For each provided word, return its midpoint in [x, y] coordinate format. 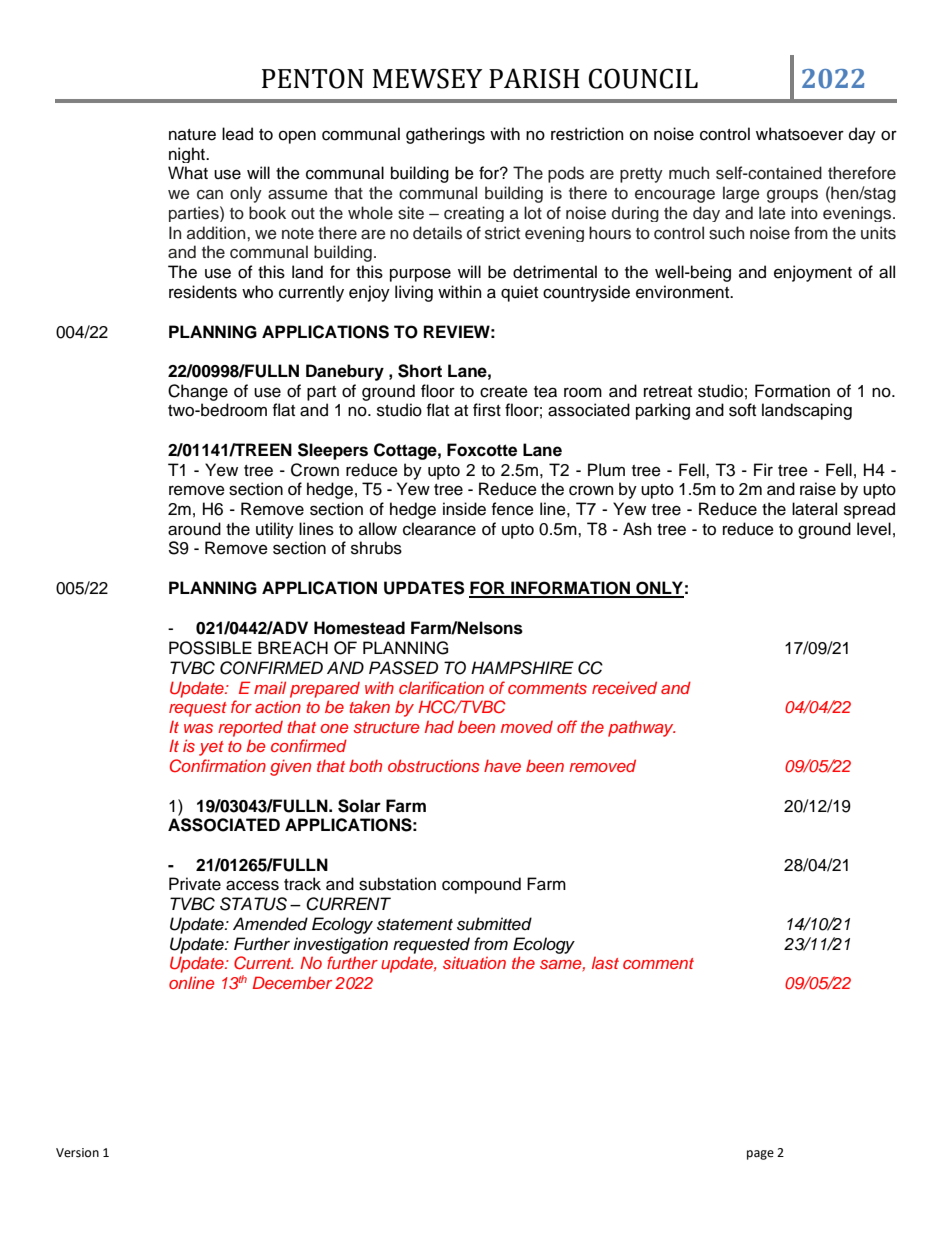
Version [77, 1153]
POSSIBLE [210, 648]
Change [198, 392]
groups [792, 196]
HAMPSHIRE [522, 668]
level [874, 529]
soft [742, 410]
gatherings [445, 135]
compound [481, 885]
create [504, 392]
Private [195, 884]
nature [192, 135]
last [605, 963]
